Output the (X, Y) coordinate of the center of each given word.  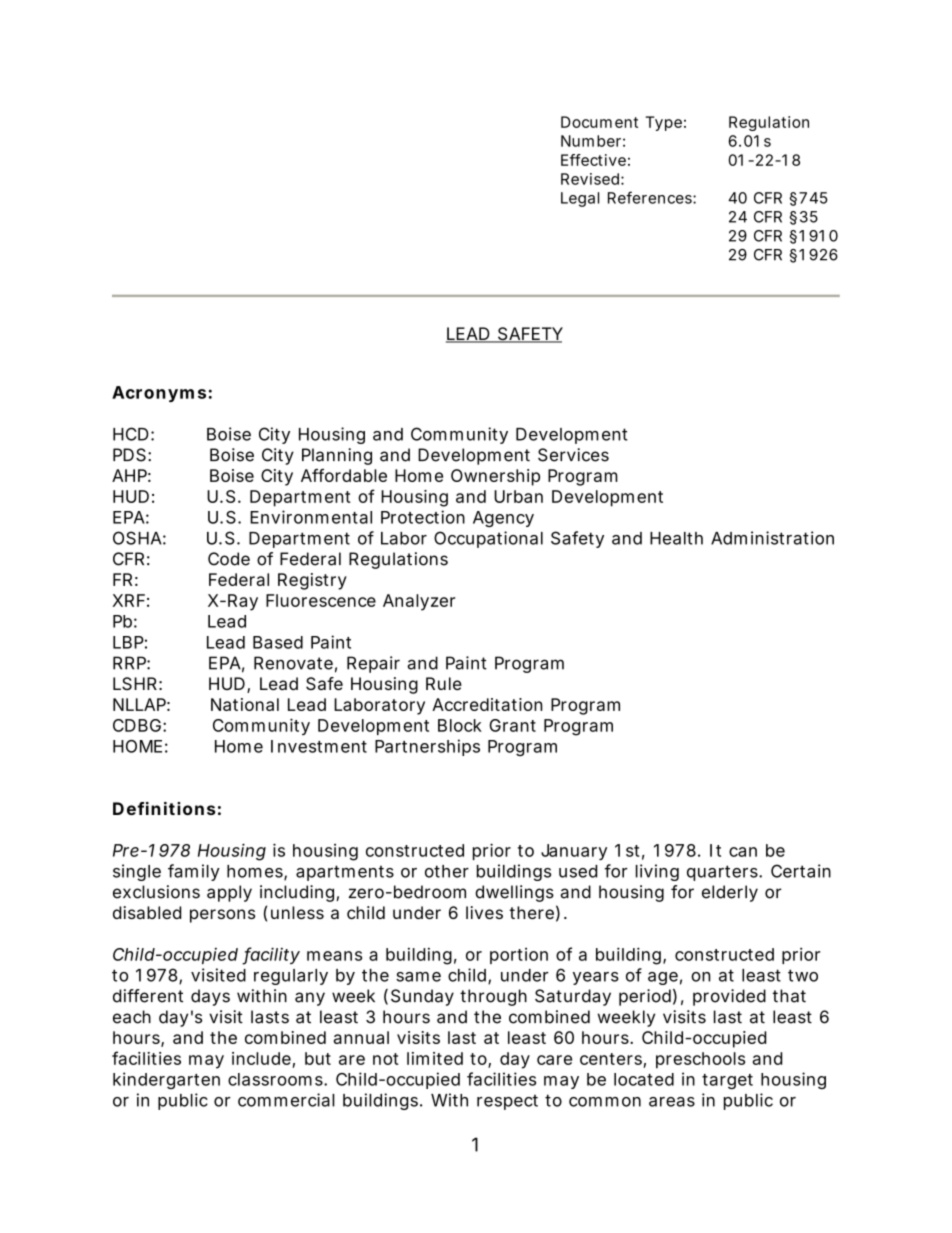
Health (676, 538)
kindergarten (166, 1080)
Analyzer (419, 602)
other (447, 871)
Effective (593, 160)
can (743, 852)
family (194, 872)
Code (229, 559)
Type (664, 123)
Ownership (495, 477)
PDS (129, 455)
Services (573, 455)
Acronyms (159, 394)
